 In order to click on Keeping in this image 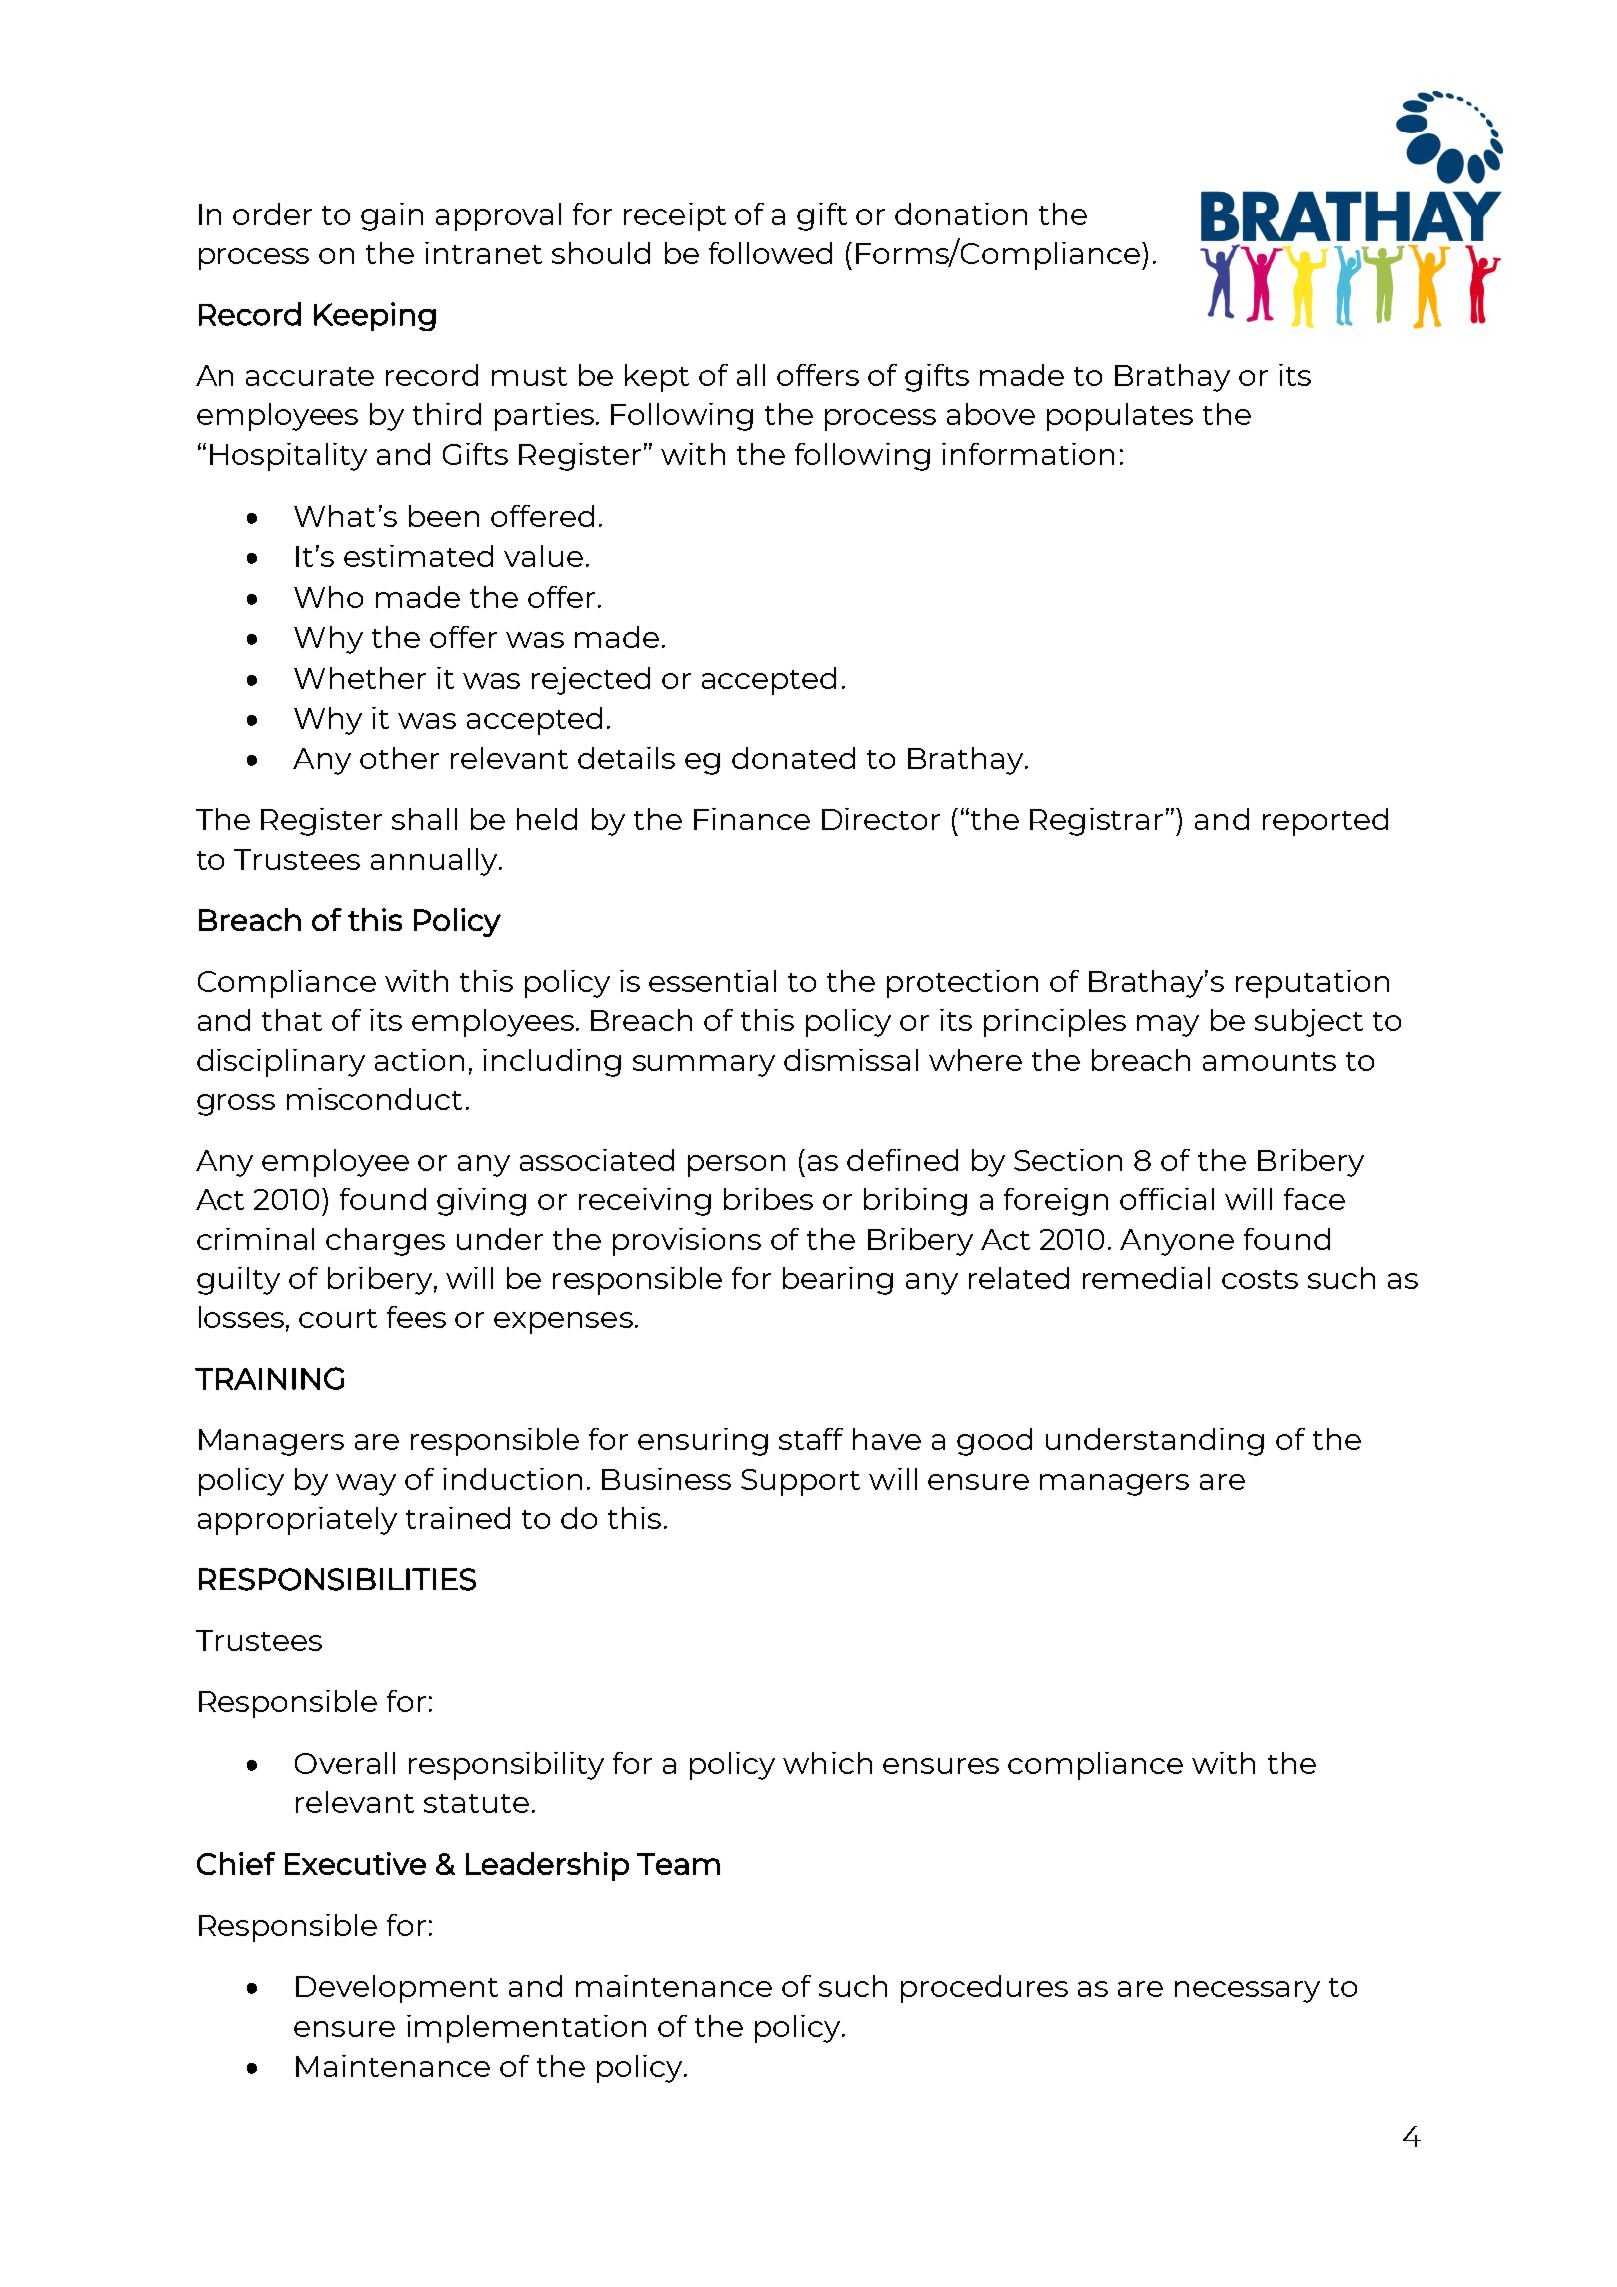, I will do `click(375, 316)`.
